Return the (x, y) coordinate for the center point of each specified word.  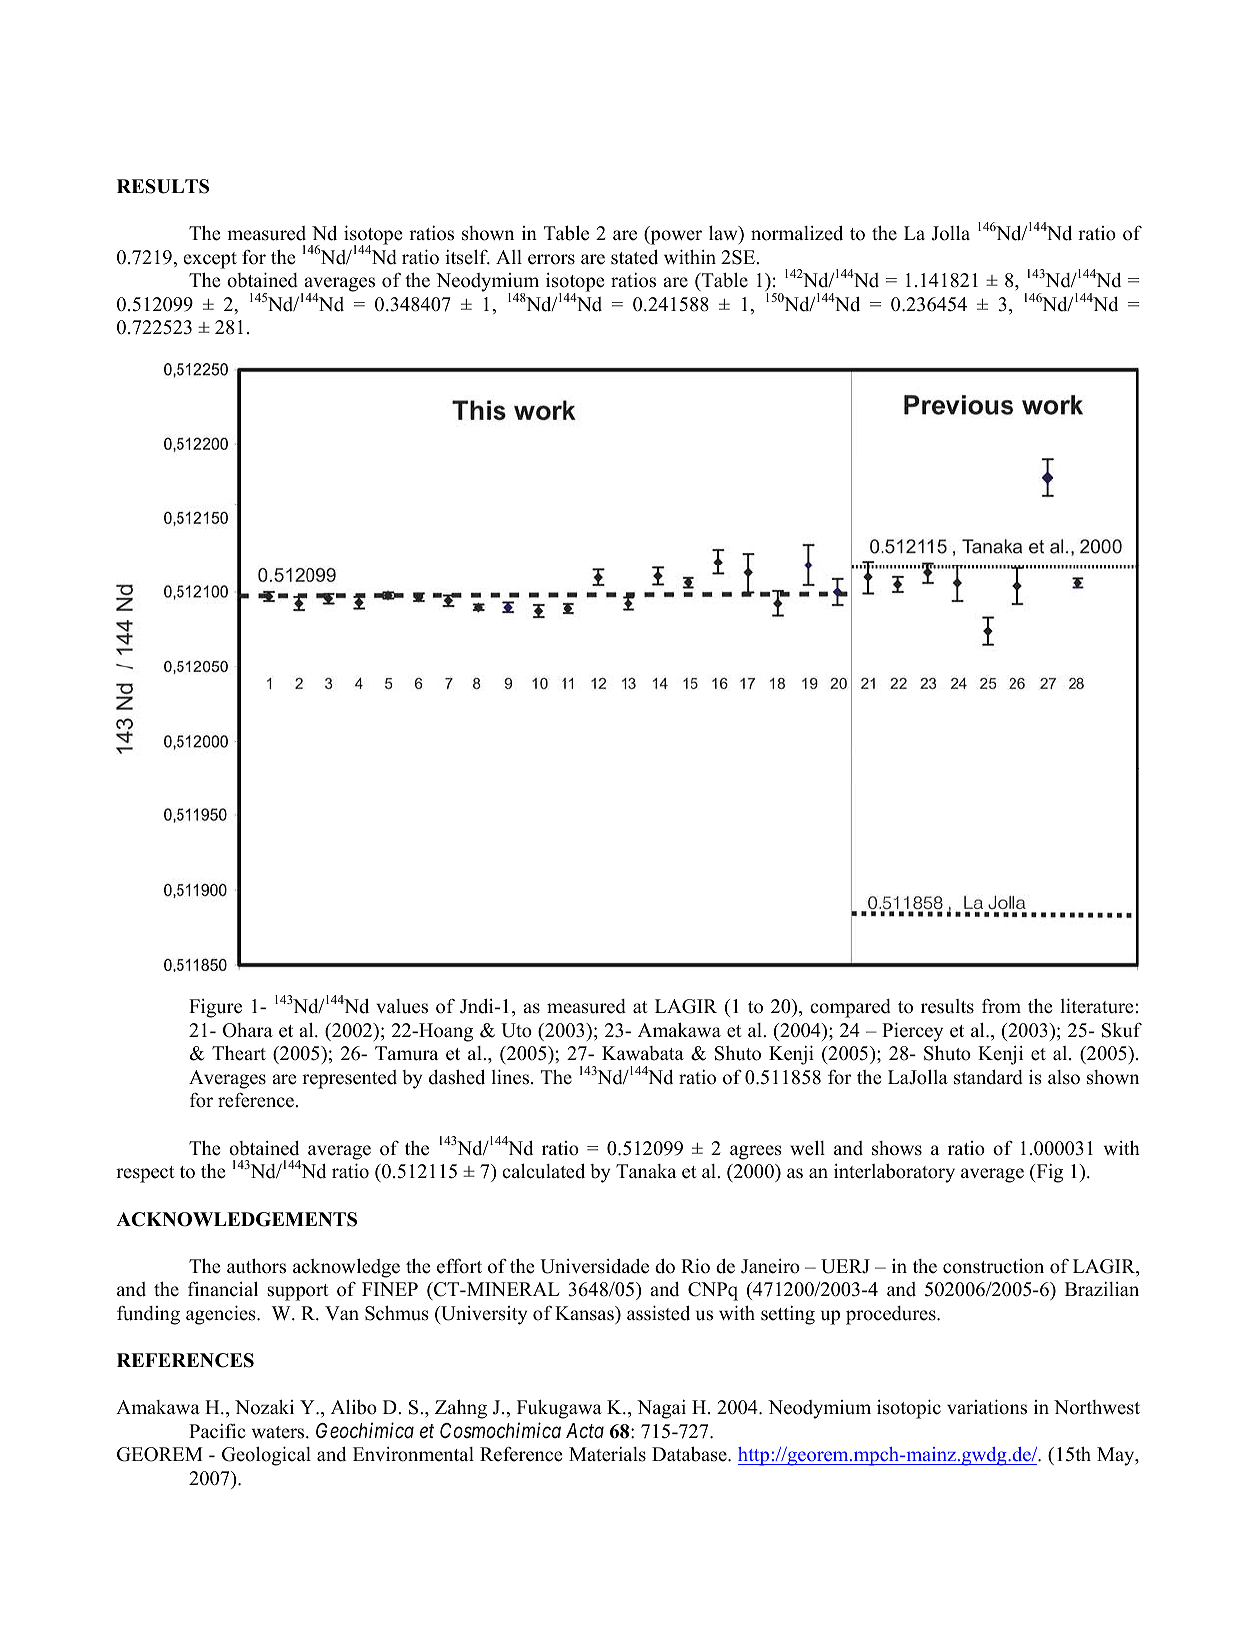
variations (987, 1407)
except (210, 260)
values (402, 1006)
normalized (797, 233)
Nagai (661, 1409)
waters (279, 1432)
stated (634, 257)
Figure (215, 1008)
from (1001, 1006)
